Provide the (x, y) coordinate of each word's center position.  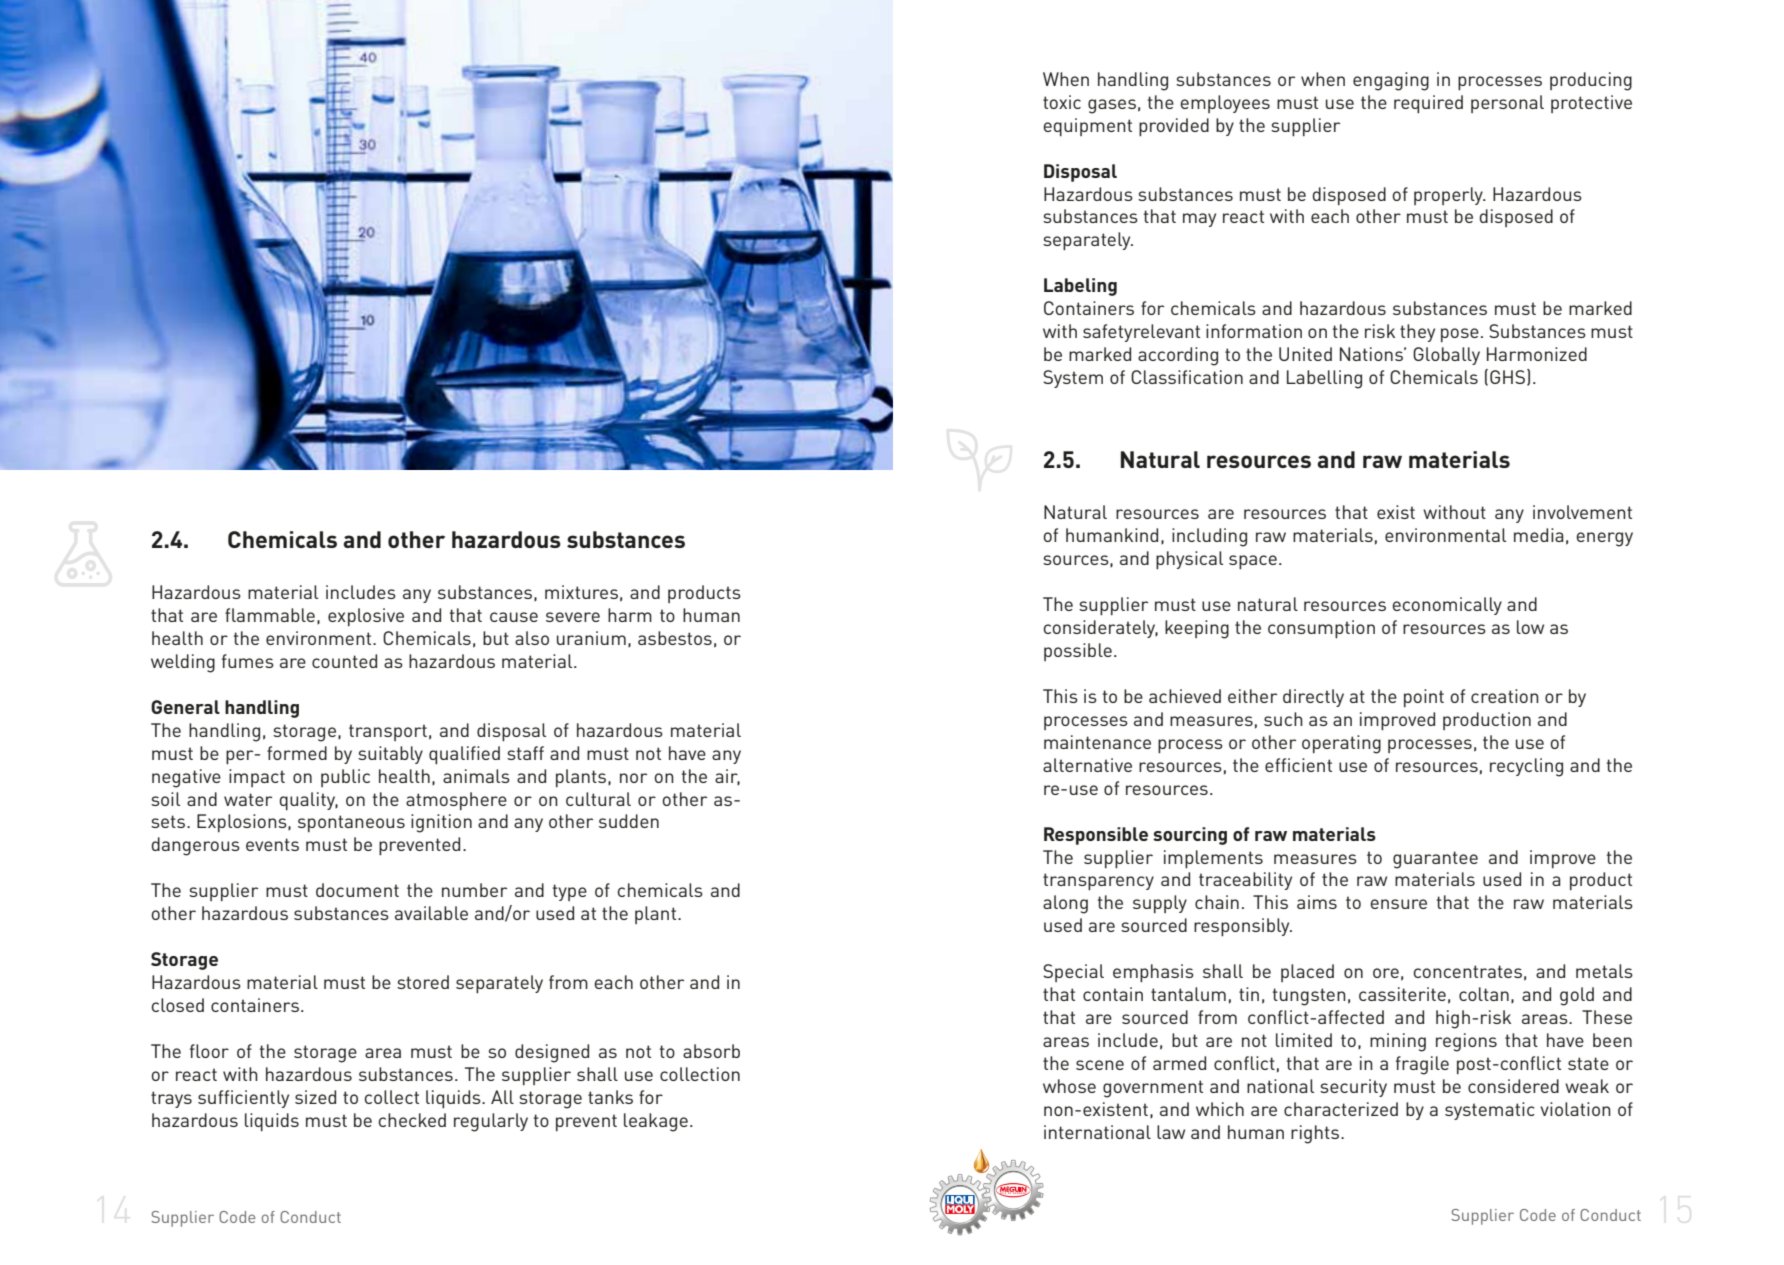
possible (1078, 652)
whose (1069, 1086)
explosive (366, 617)
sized (315, 1097)
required (1428, 104)
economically (1447, 606)
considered (1513, 1086)
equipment (1087, 127)
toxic (1062, 102)
